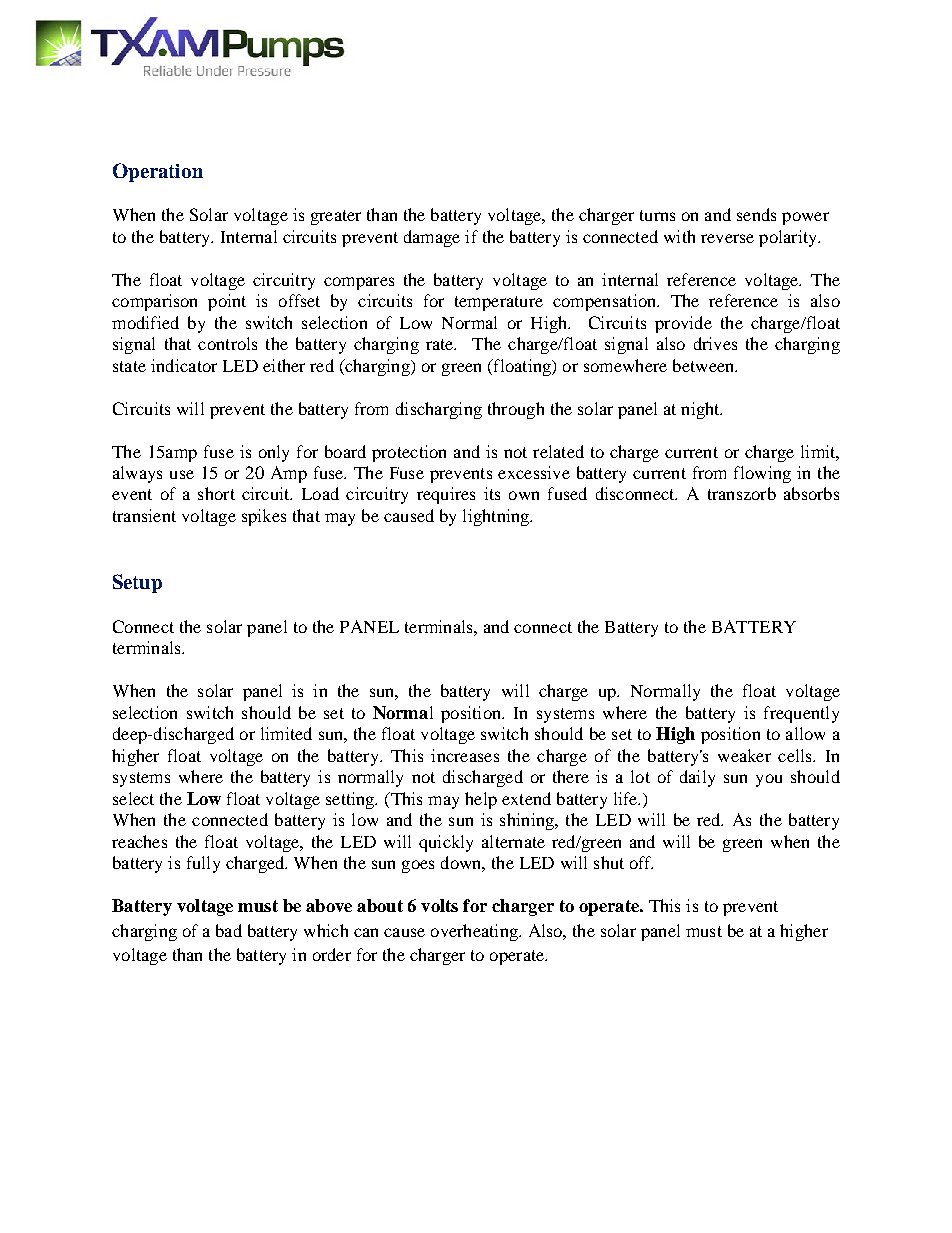 The width and height of the image is (952, 1233). I want to click on sends, so click(756, 214).
